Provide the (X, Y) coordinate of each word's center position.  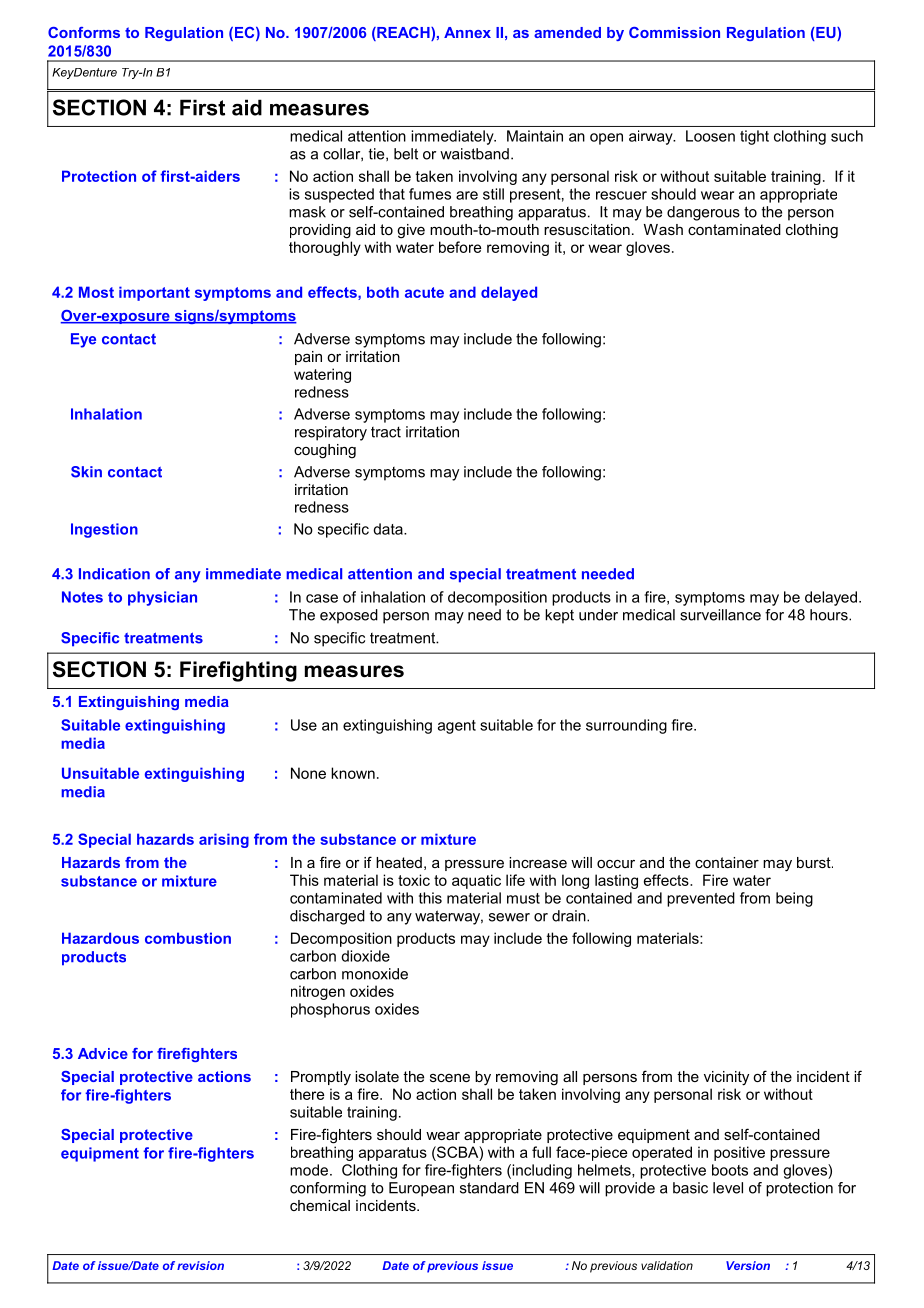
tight (754, 137)
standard (489, 1188)
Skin (86, 472)
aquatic (476, 881)
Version (748, 1265)
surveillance (720, 615)
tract (386, 432)
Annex (467, 32)
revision (200, 1265)
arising (224, 840)
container (727, 862)
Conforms (84, 32)
